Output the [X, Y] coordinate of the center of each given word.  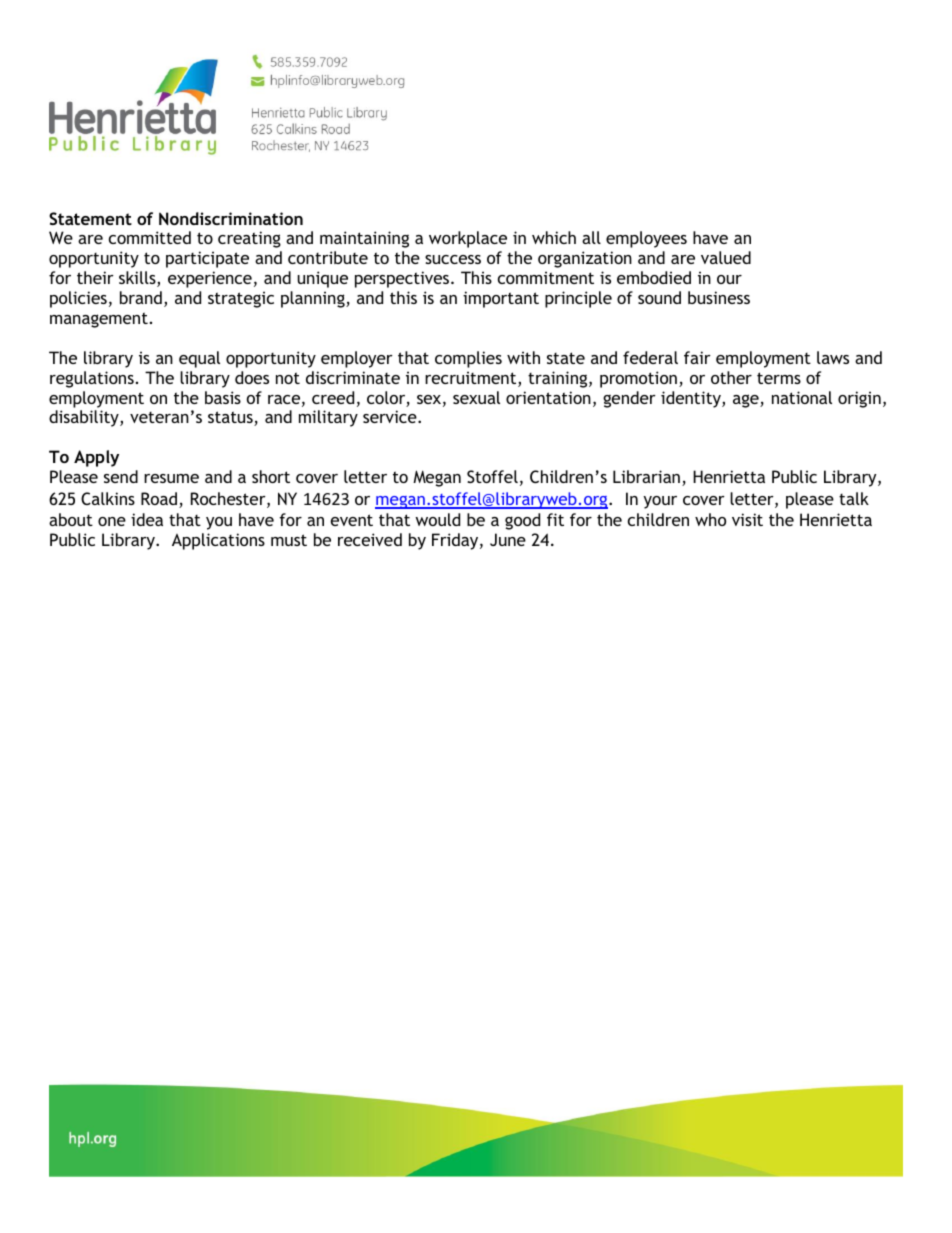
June [508, 539]
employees [646, 239]
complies [468, 359]
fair [697, 357]
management [99, 320]
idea [147, 519]
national [802, 397]
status [231, 418]
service [391, 416]
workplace [468, 239]
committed [150, 237]
